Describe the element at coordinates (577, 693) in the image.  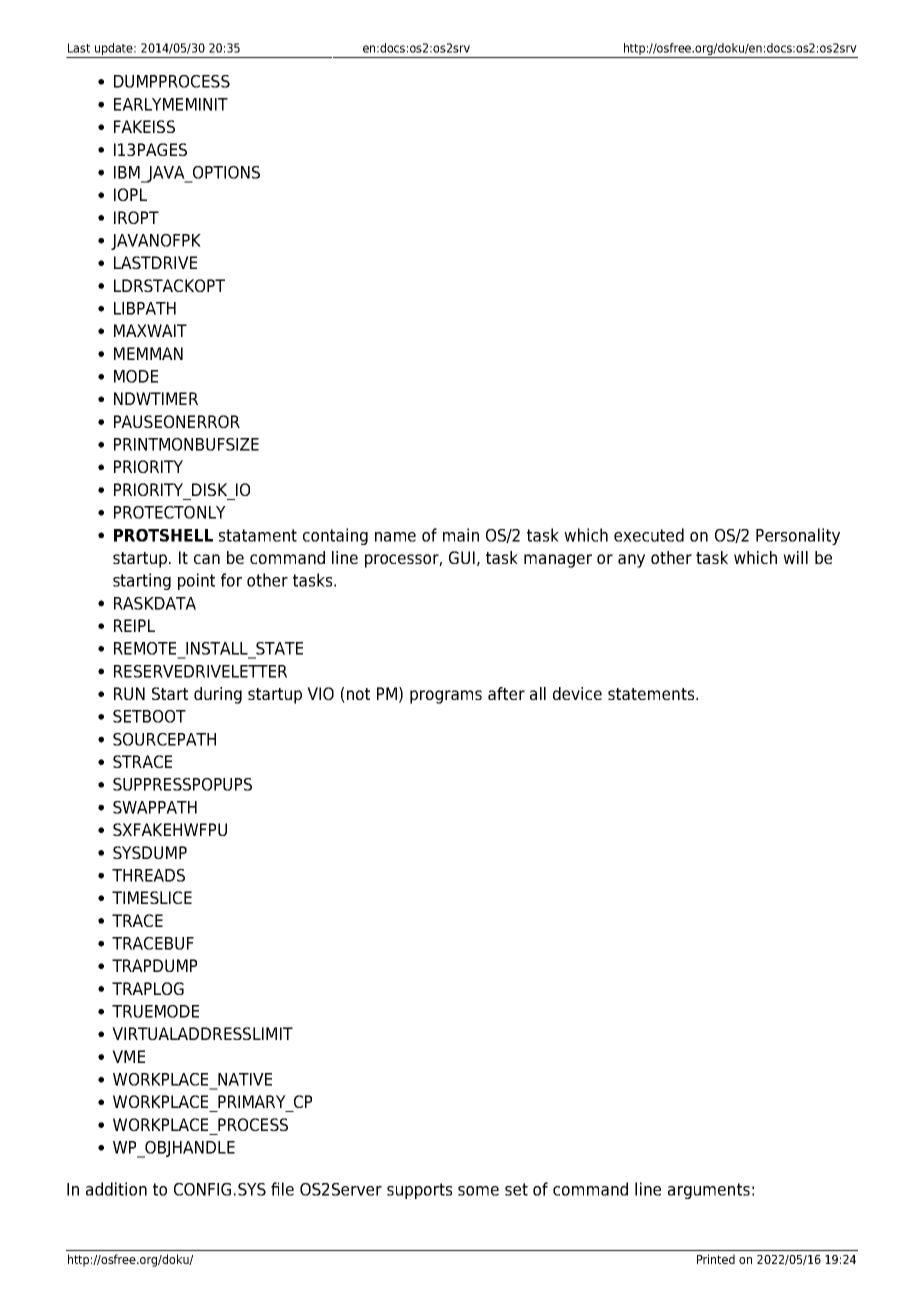
I see `device` at that location.
